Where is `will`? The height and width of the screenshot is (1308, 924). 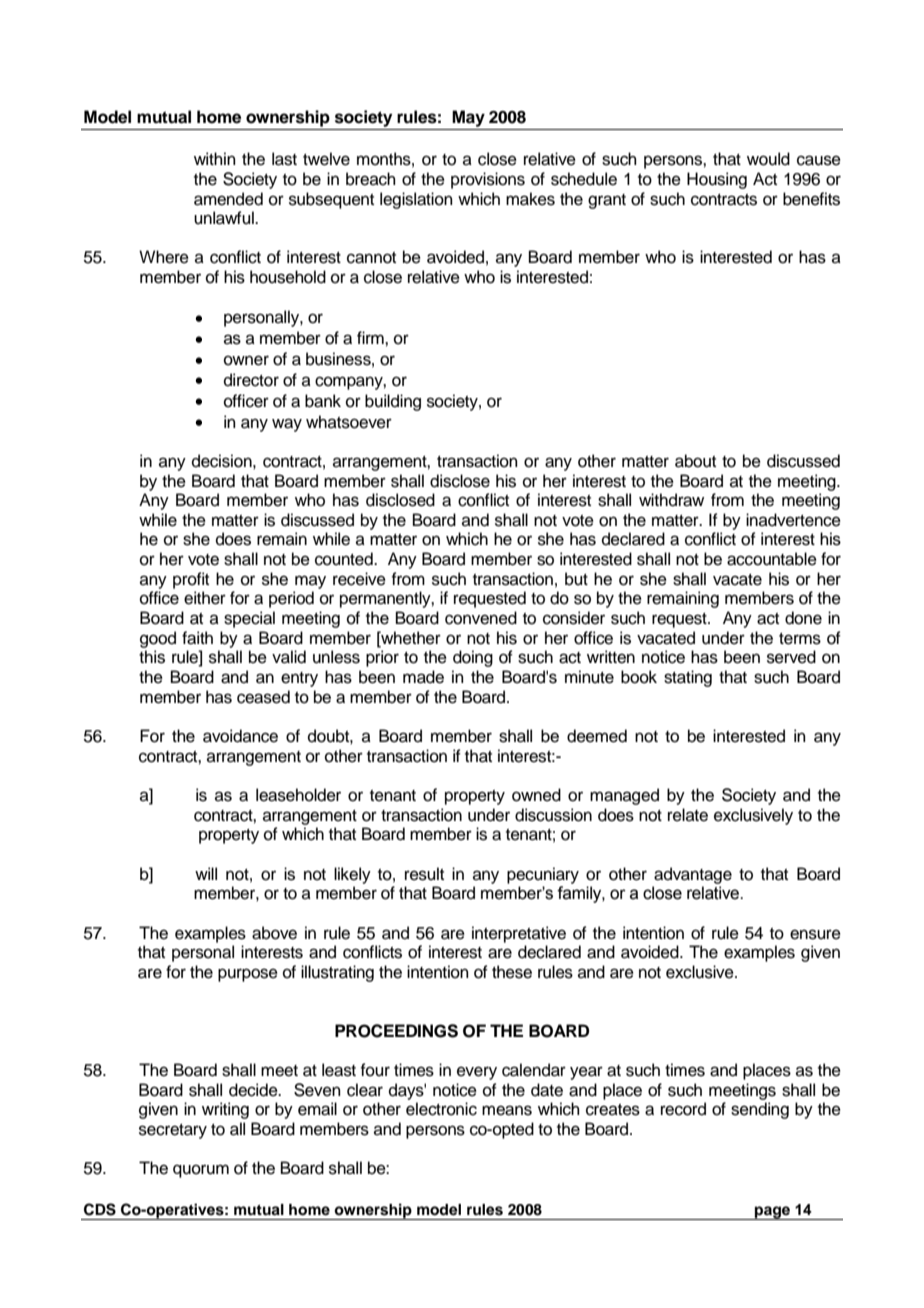
will is located at coordinates (206, 873).
